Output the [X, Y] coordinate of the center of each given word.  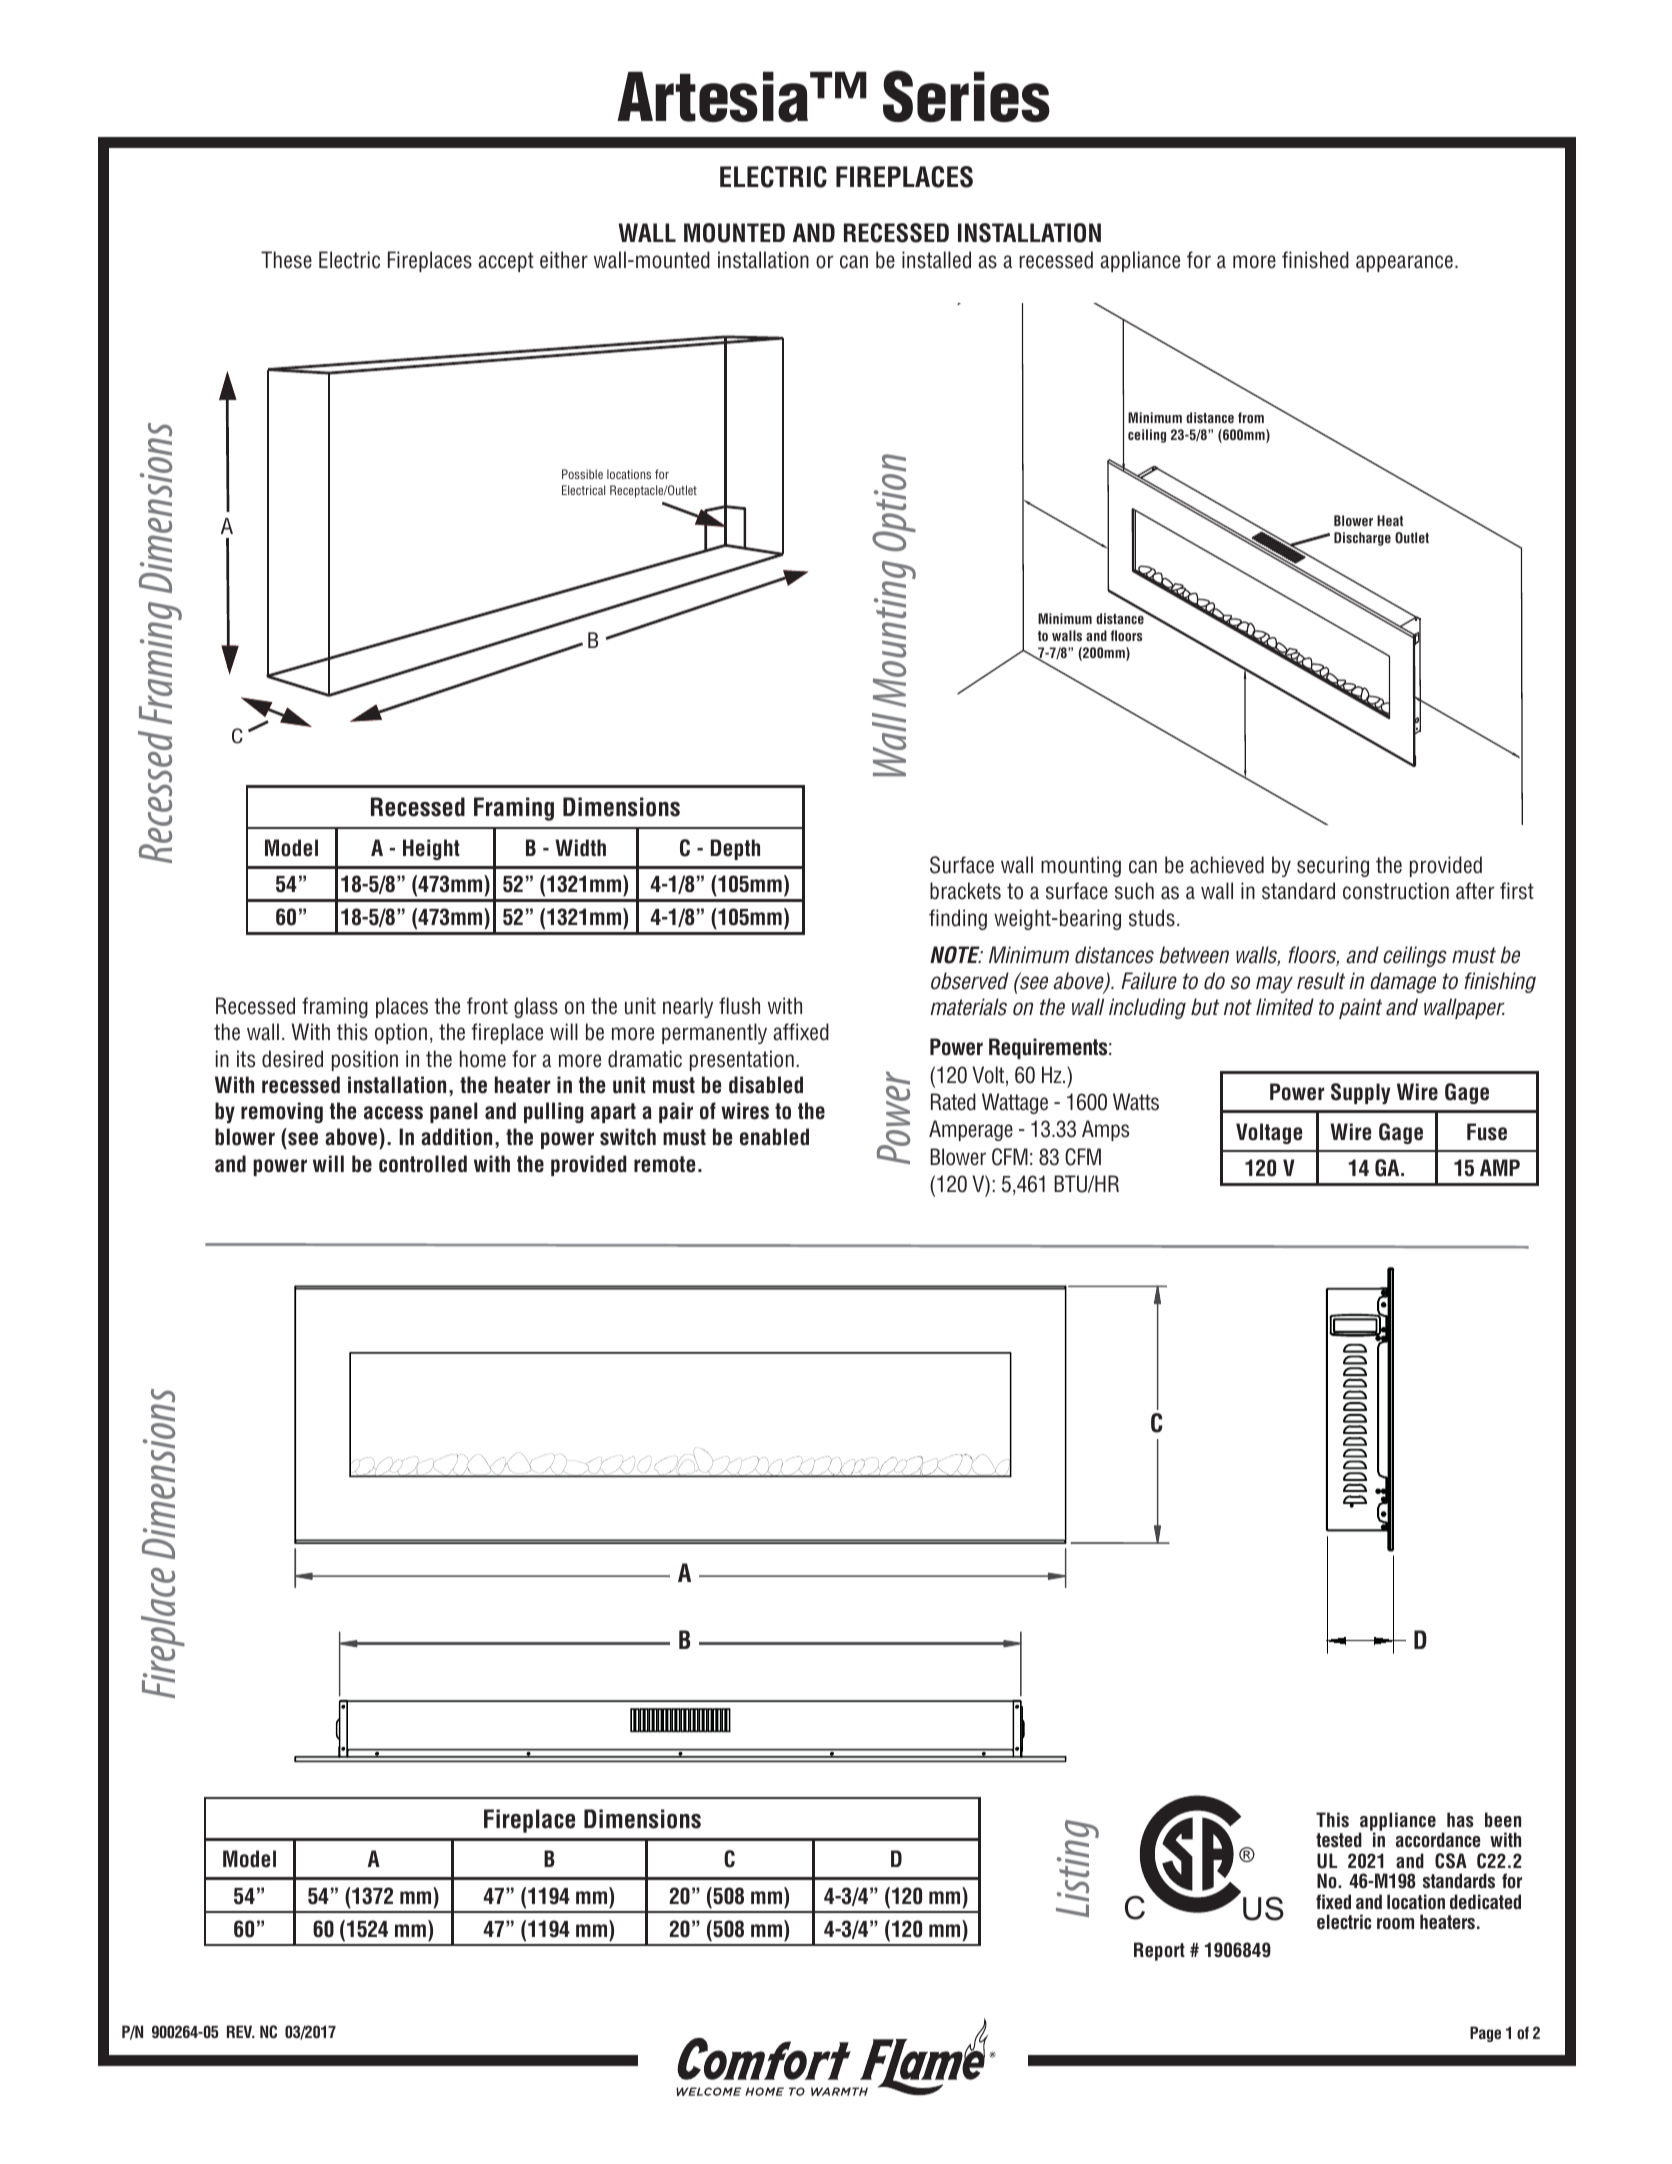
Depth [735, 849]
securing [1333, 866]
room [1395, 1924]
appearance [1404, 263]
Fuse [1487, 1132]
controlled [423, 1164]
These [286, 260]
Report [1159, 1951]
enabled [774, 1137]
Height [431, 849]
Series [966, 96]
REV [241, 2031]
